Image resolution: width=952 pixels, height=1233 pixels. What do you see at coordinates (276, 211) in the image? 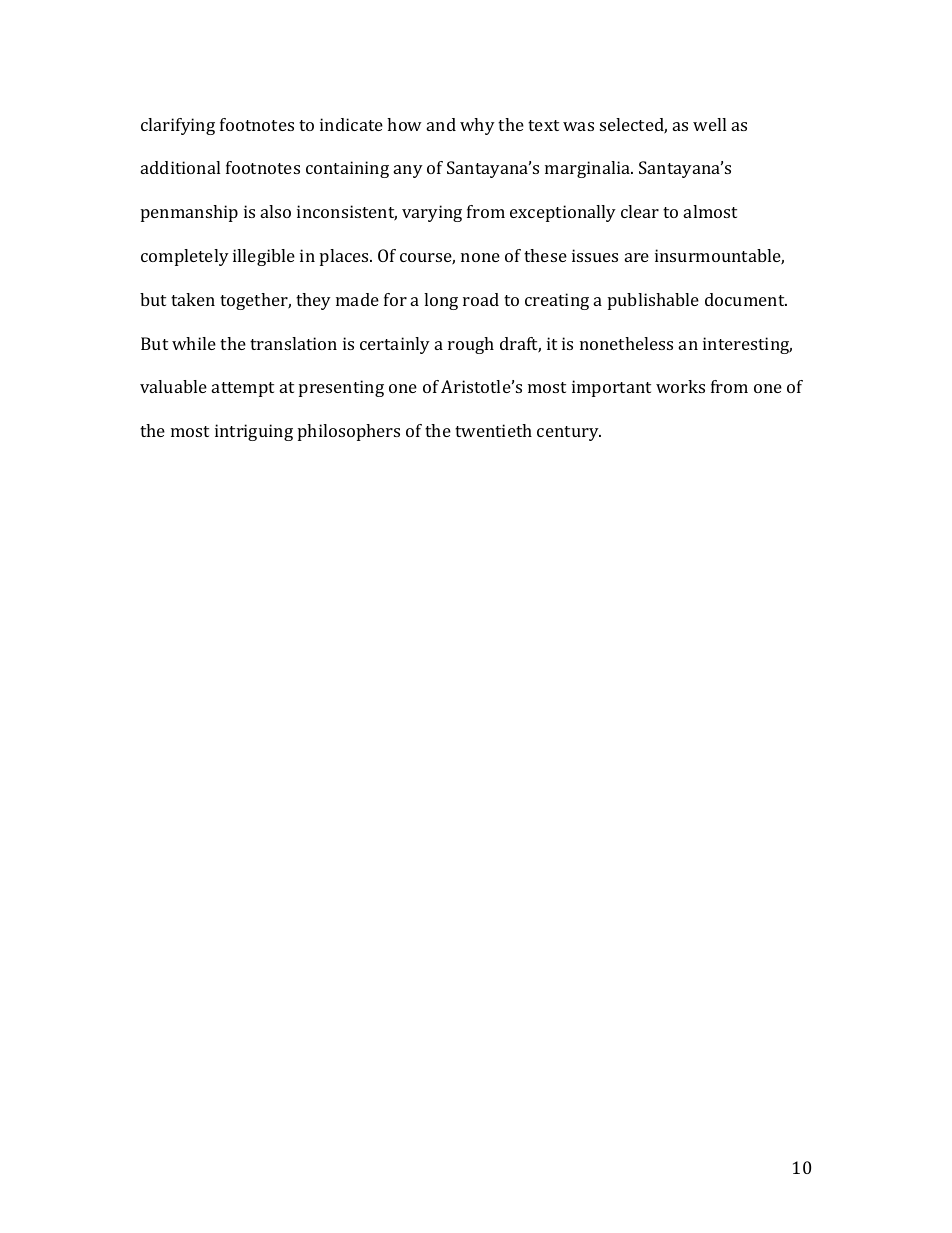
I see `also` at bounding box center [276, 211].
